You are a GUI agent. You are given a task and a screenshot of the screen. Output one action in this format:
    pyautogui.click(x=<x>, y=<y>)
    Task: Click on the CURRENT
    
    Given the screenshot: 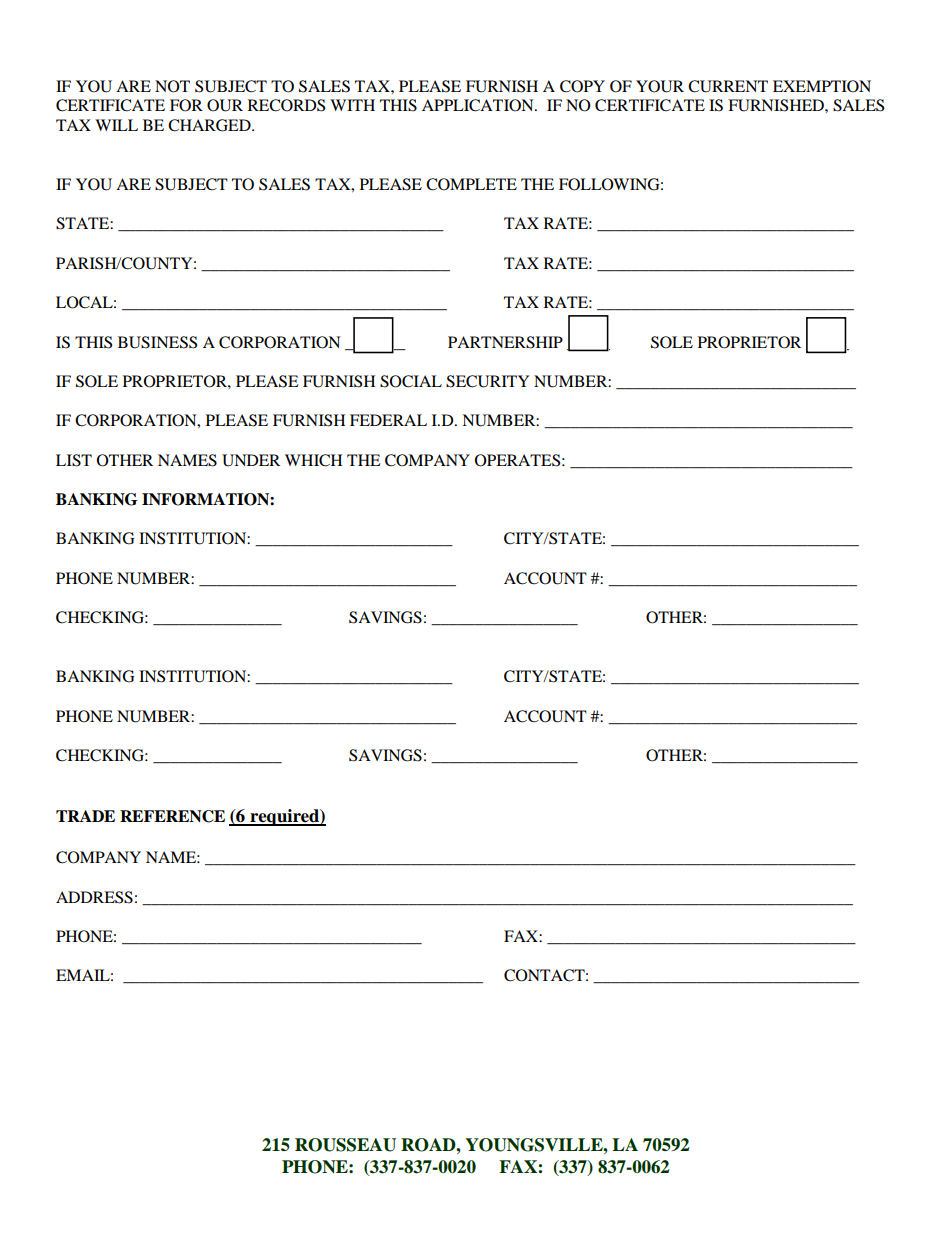 What is the action you would take?
    pyautogui.click(x=728, y=86)
